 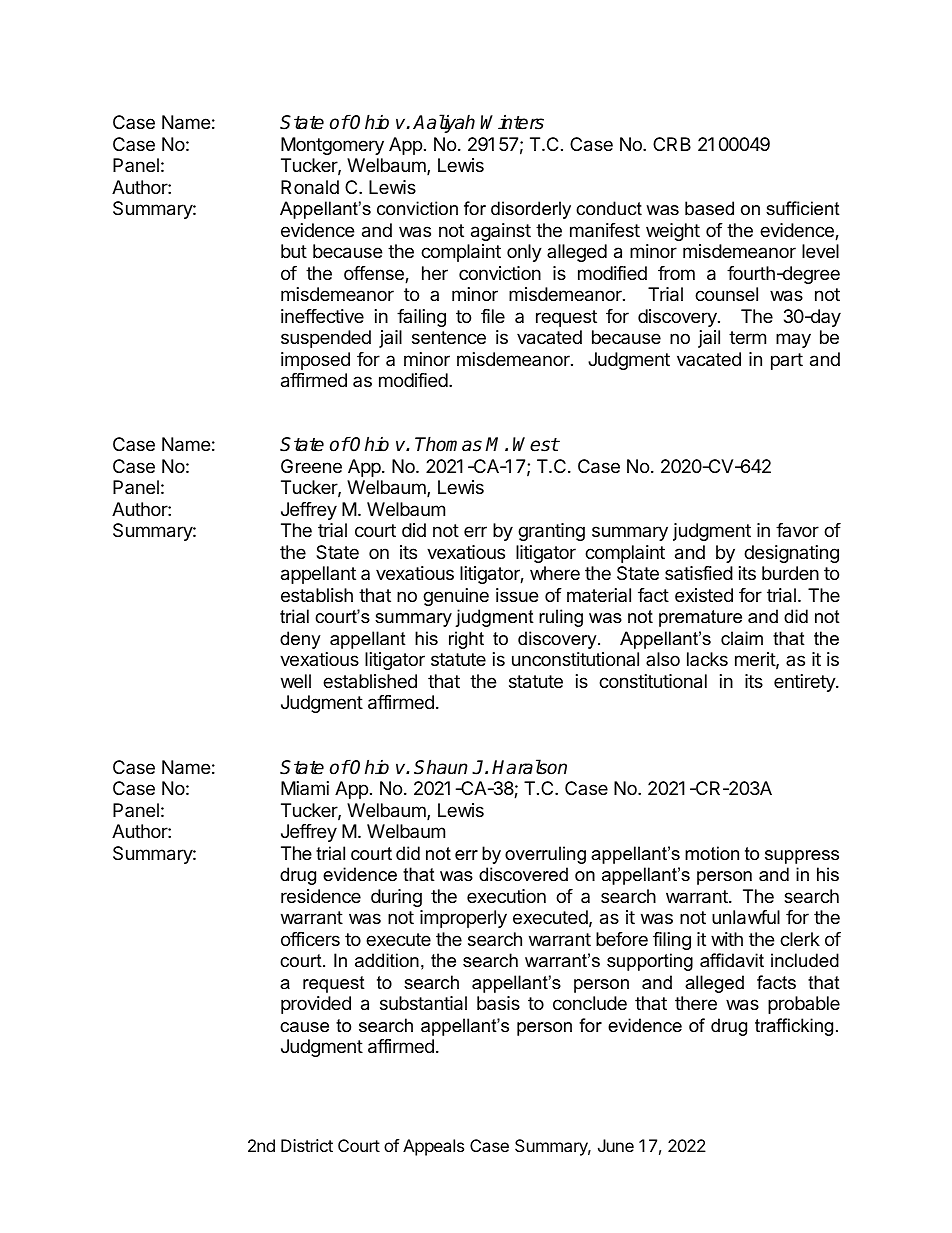 I want to click on District, so click(x=307, y=1145).
